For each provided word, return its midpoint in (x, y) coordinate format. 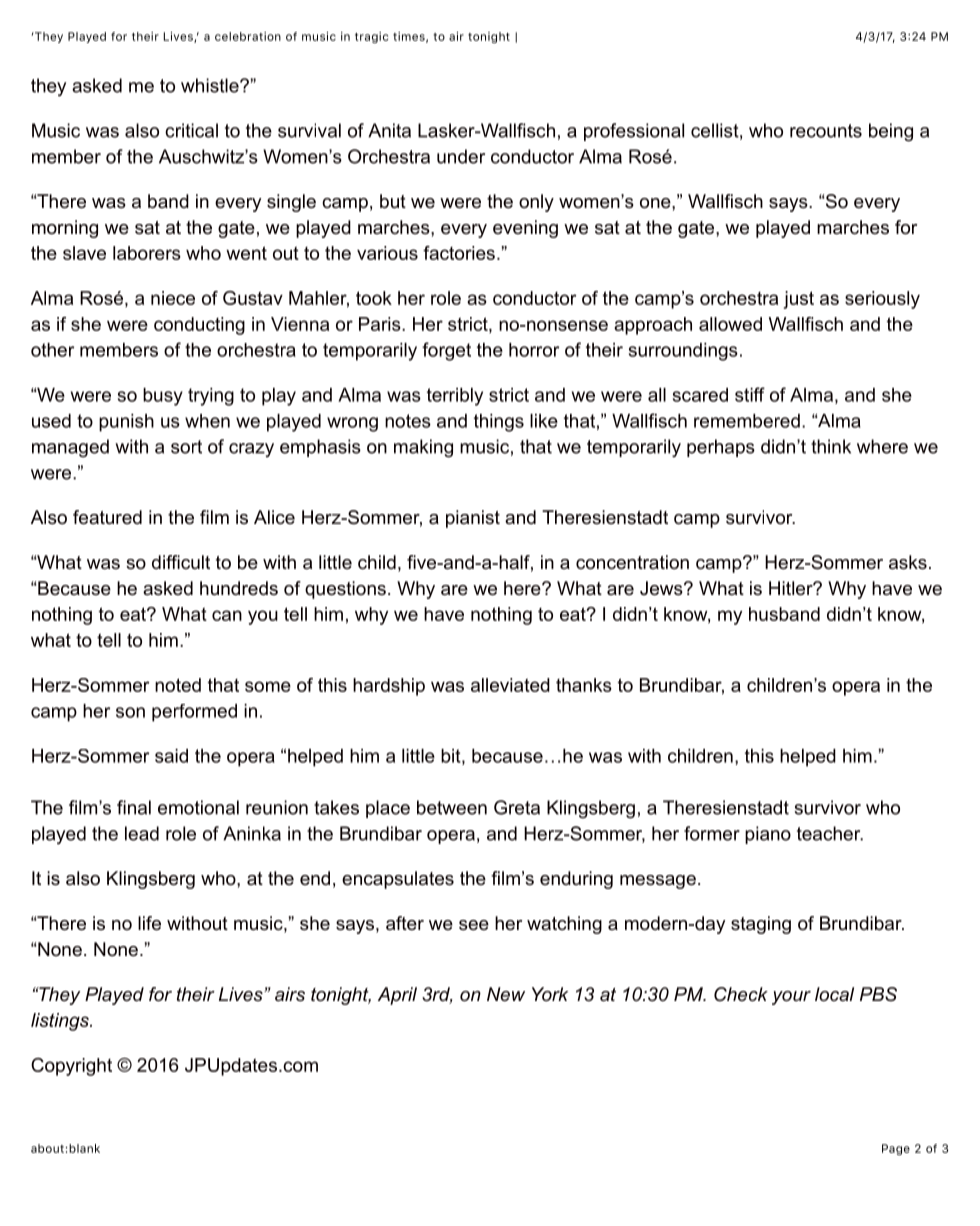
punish (126, 423)
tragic (371, 37)
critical (191, 130)
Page (896, 1149)
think (831, 446)
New (506, 994)
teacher (830, 833)
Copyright (71, 1067)
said (171, 756)
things (499, 423)
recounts (826, 131)
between (452, 807)
